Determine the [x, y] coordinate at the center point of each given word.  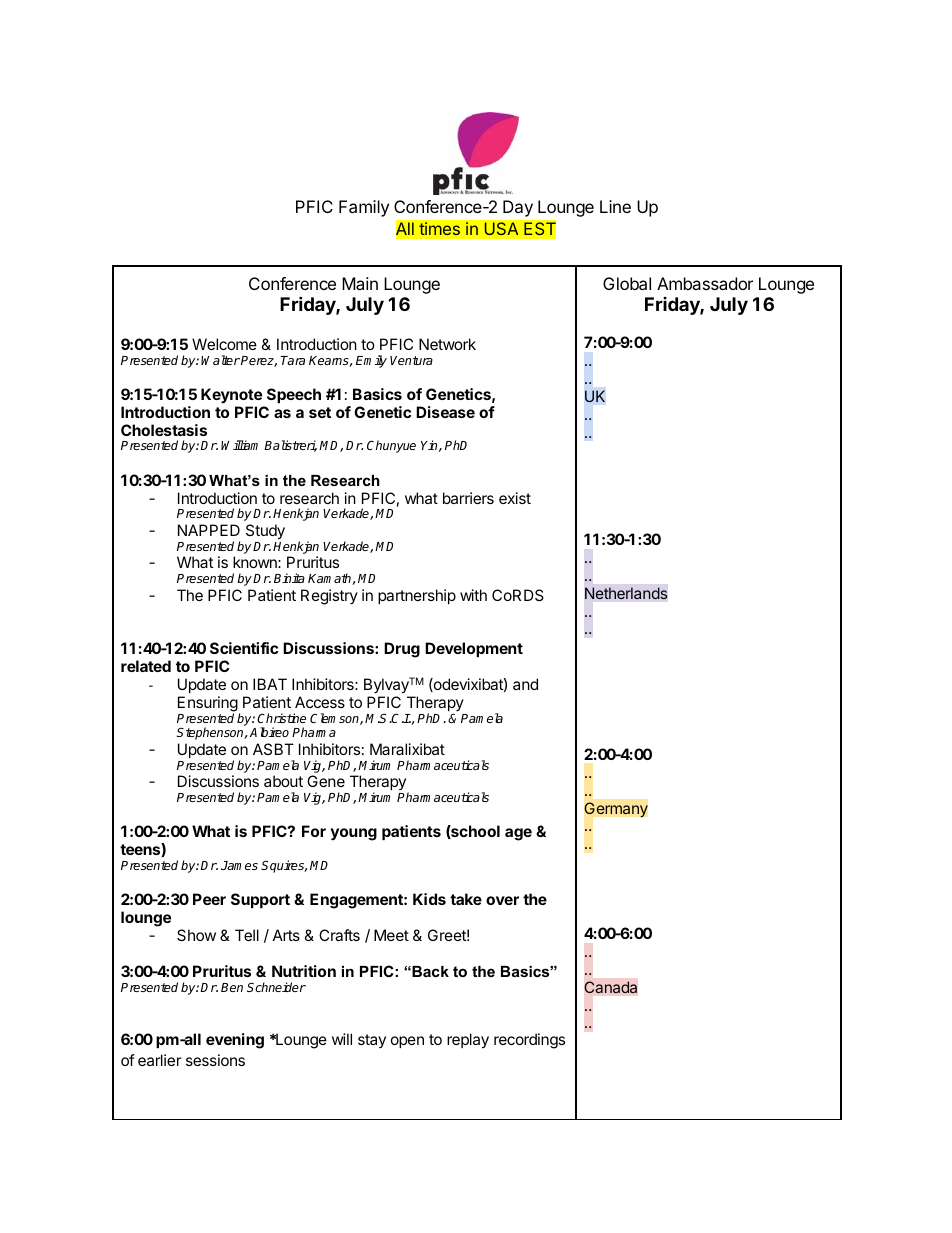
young [353, 834]
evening [235, 1041]
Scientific [244, 648]
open [407, 1042]
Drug [402, 650]
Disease [445, 412]
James [239, 865]
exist [515, 498]
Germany [616, 810]
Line [615, 206]
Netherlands [626, 593]
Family [364, 208]
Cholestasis [164, 430]
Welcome [224, 344]
